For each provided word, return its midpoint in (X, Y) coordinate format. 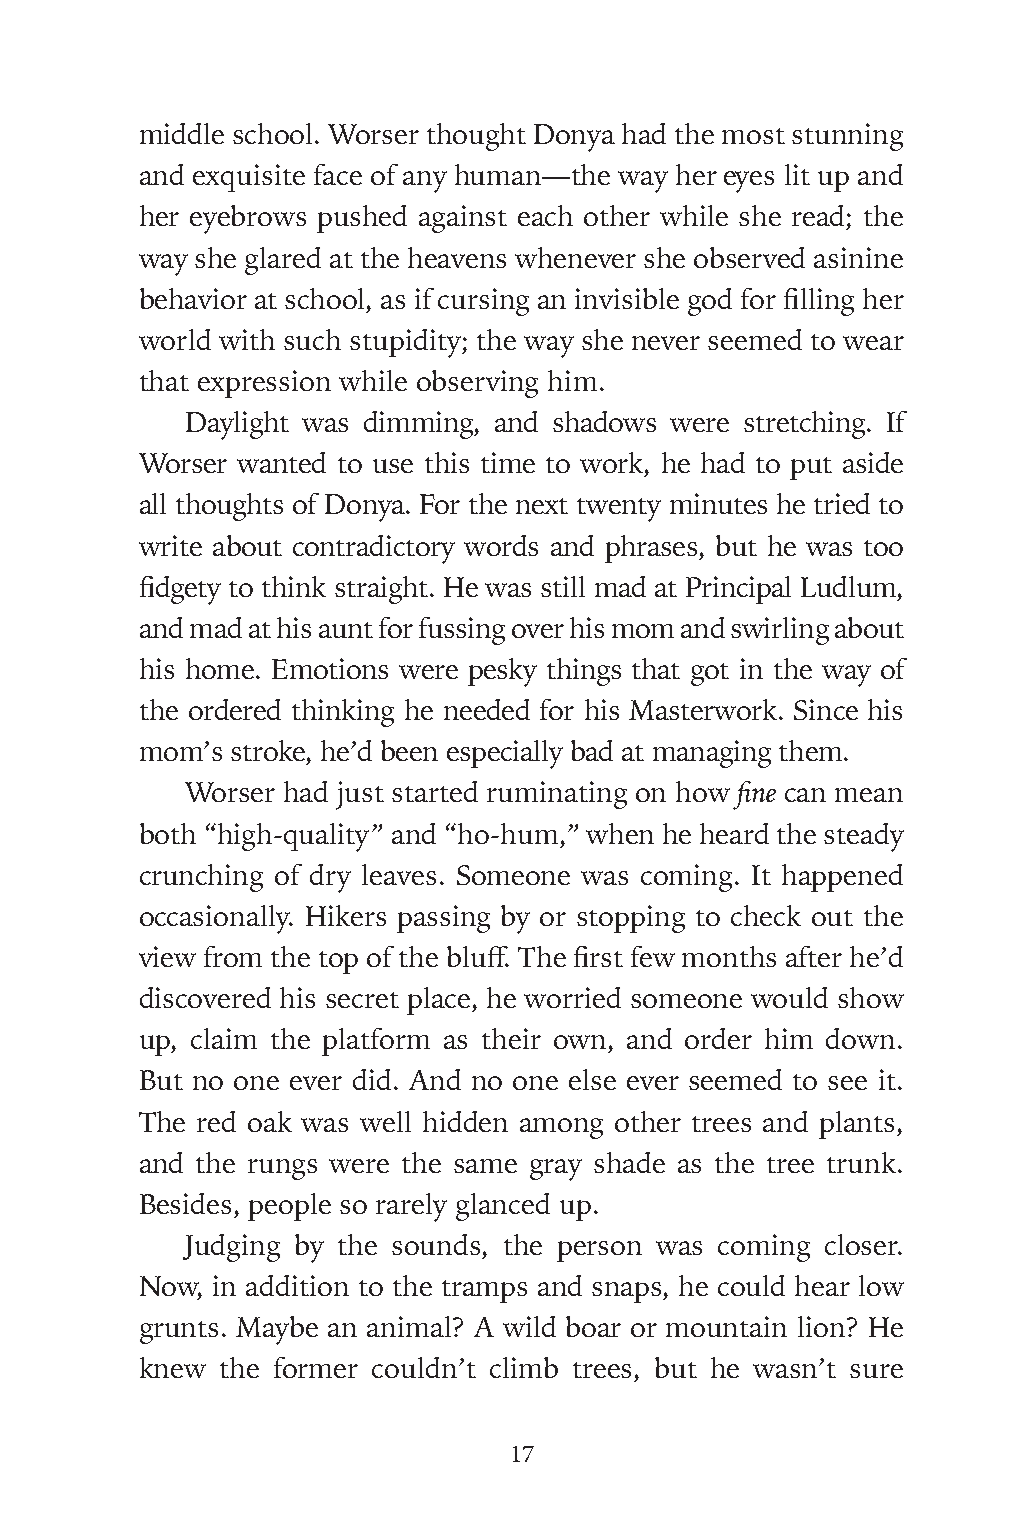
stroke (268, 750)
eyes (749, 182)
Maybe (277, 1330)
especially (505, 754)
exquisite (249, 178)
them (810, 750)
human (499, 174)
